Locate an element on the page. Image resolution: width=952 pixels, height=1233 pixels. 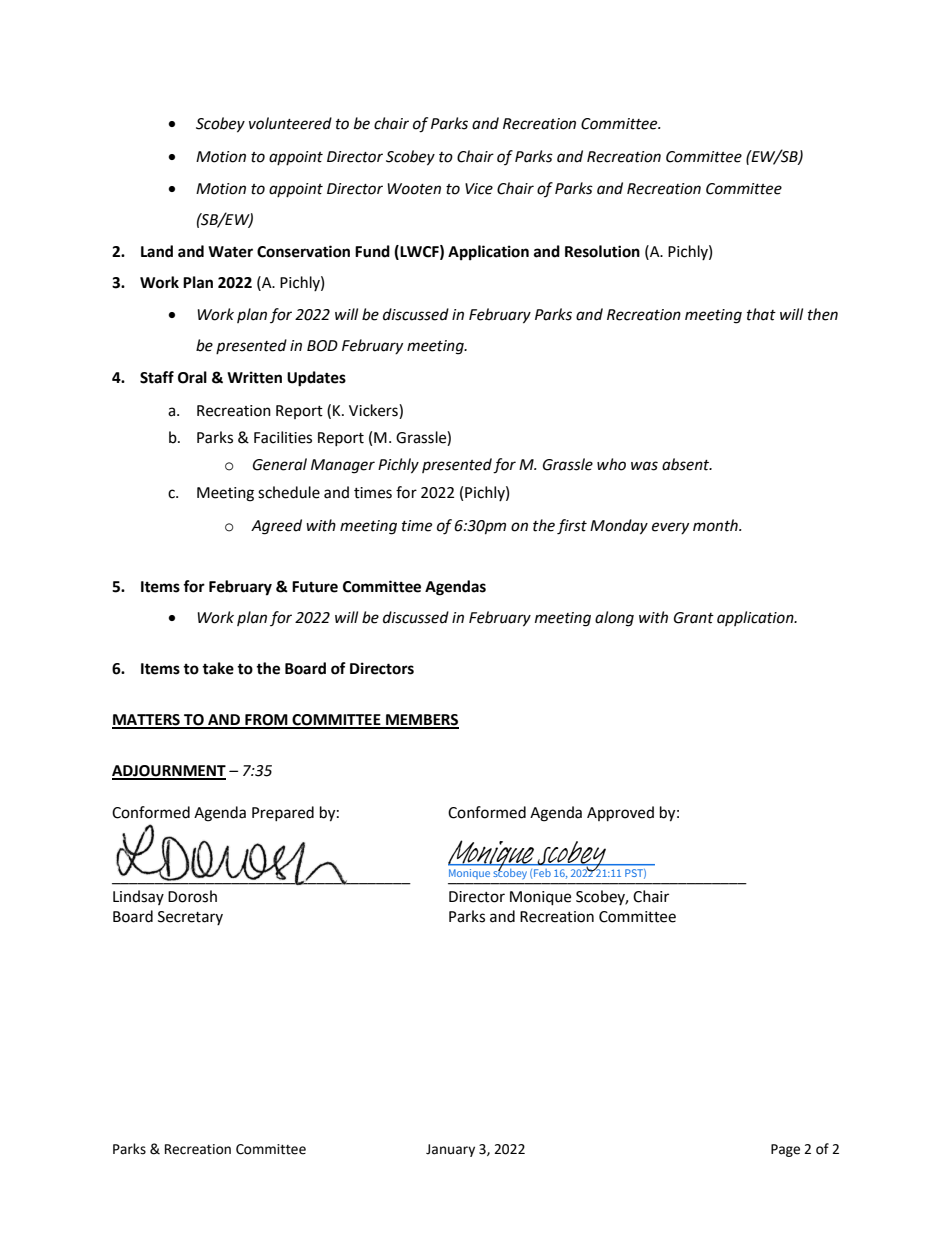
Resolution is located at coordinates (602, 251).
